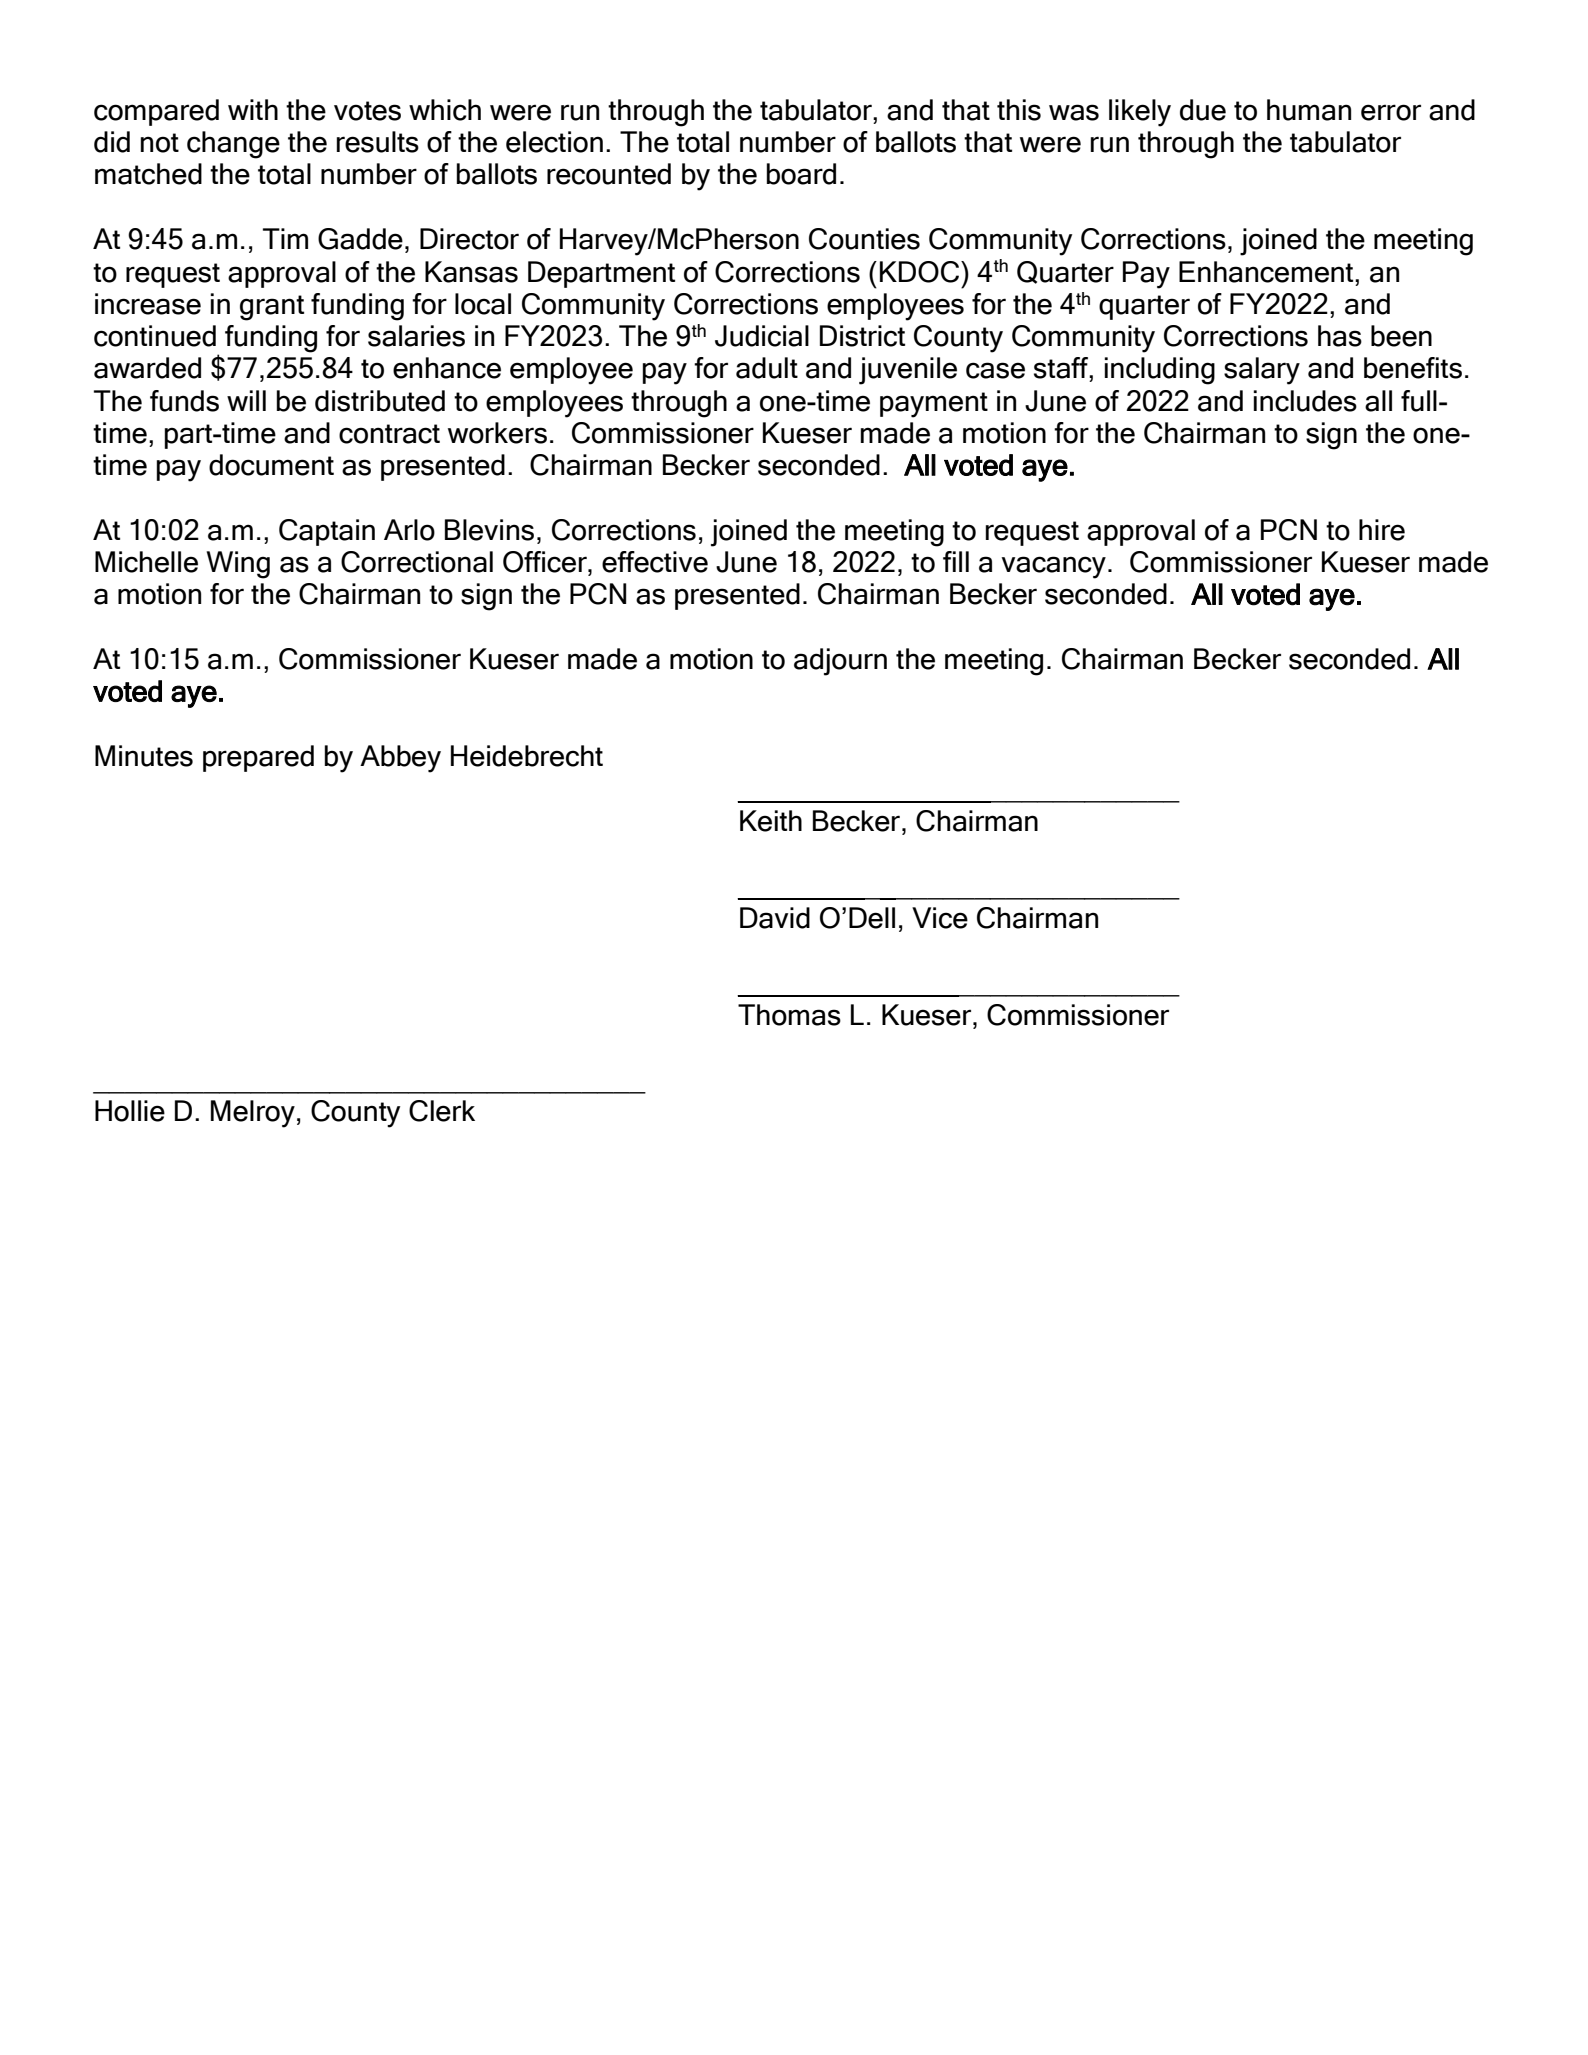  What do you see at coordinates (767, 368) in the screenshot?
I see `adult` at bounding box center [767, 368].
